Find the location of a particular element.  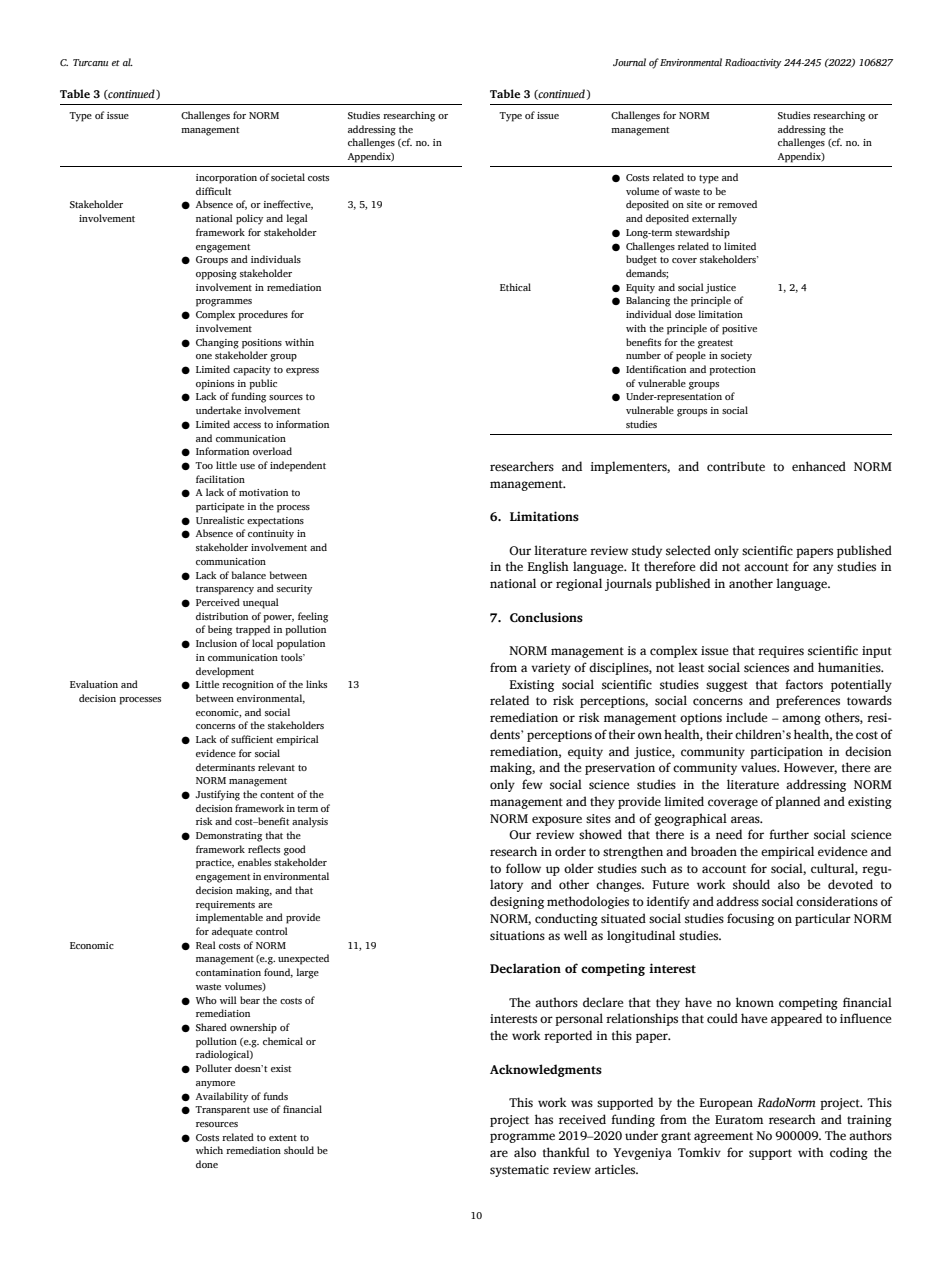

few is located at coordinates (532, 784).
